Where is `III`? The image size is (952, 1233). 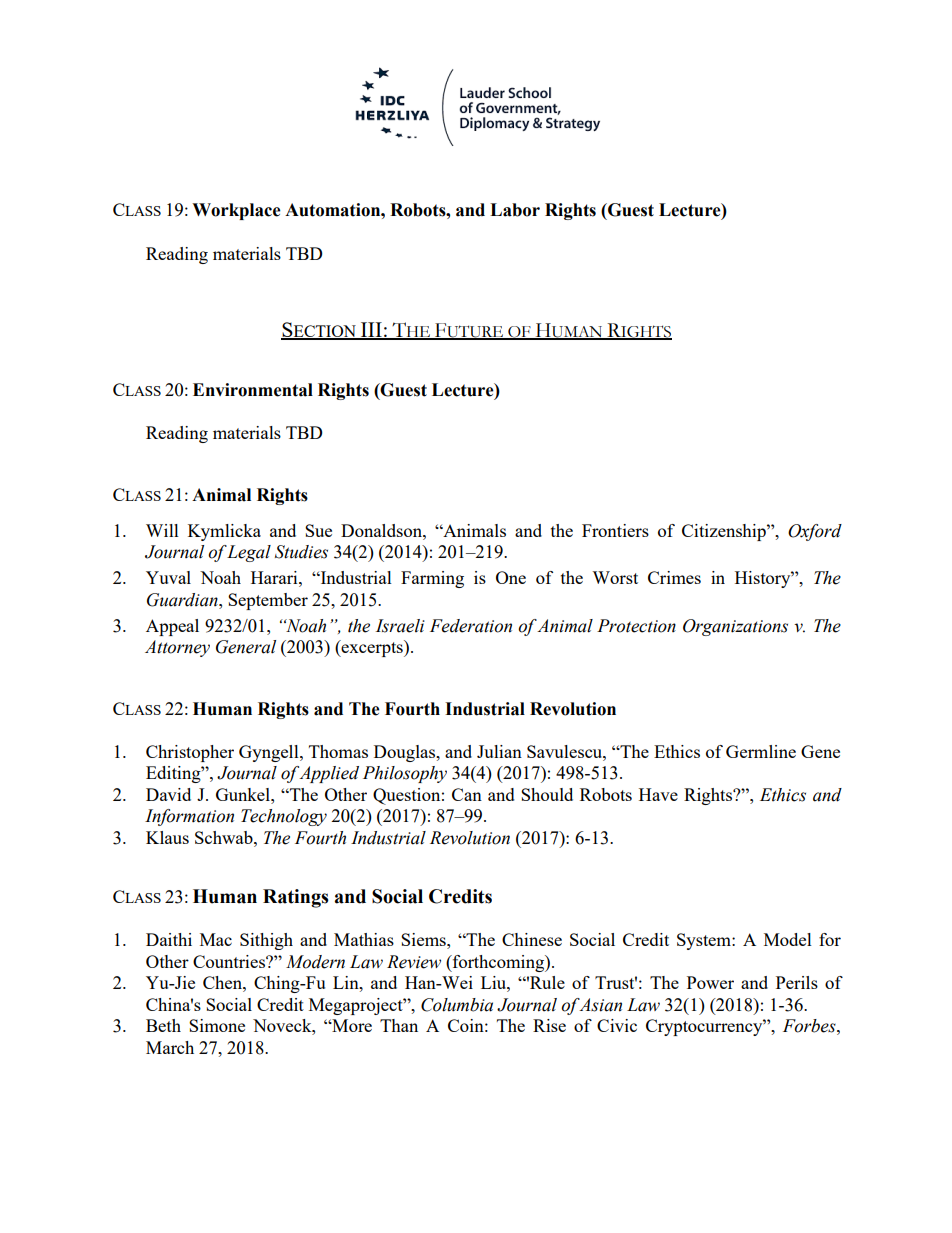 III is located at coordinates (371, 330).
